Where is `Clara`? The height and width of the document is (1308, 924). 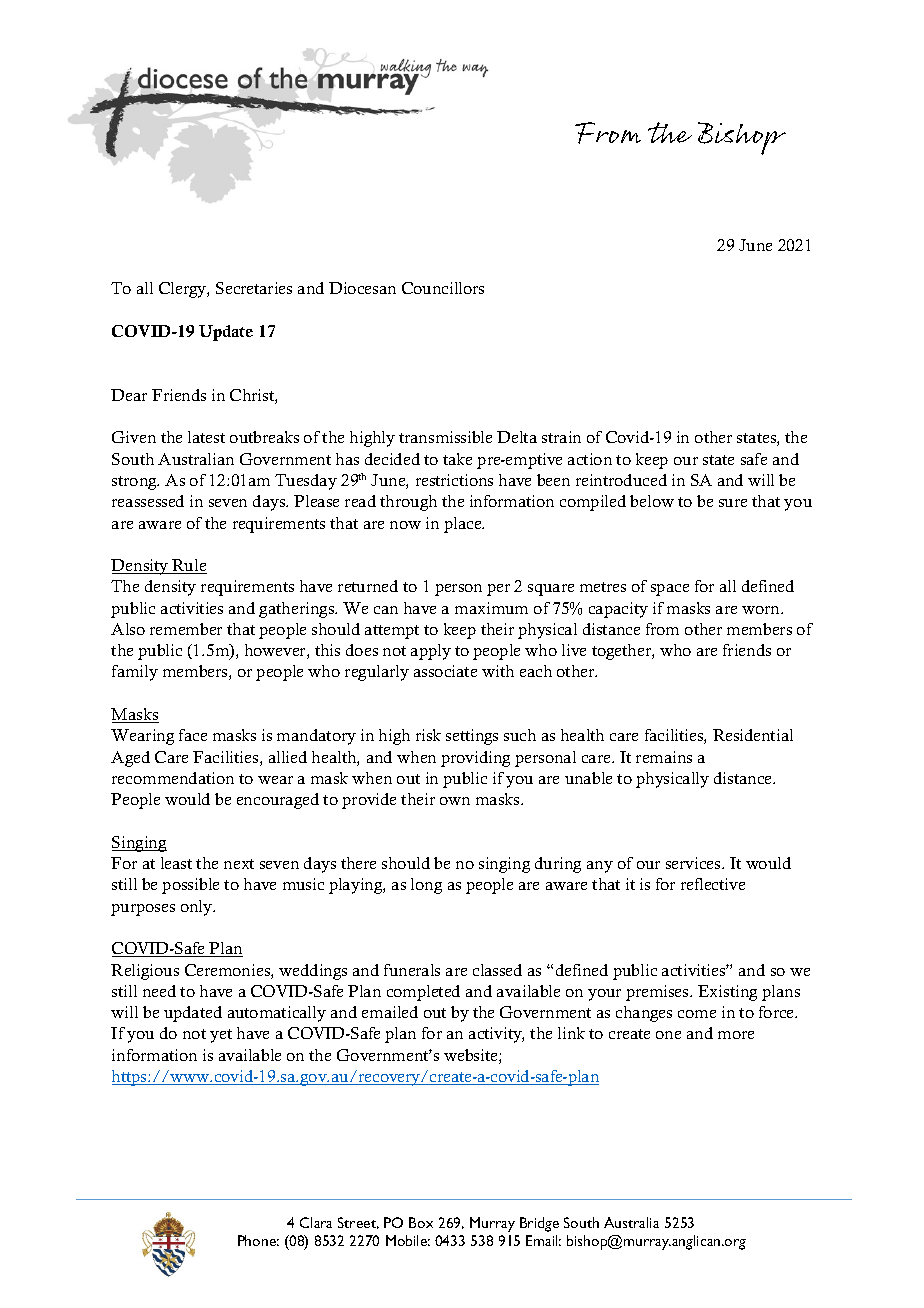
Clara is located at coordinates (316, 1222).
